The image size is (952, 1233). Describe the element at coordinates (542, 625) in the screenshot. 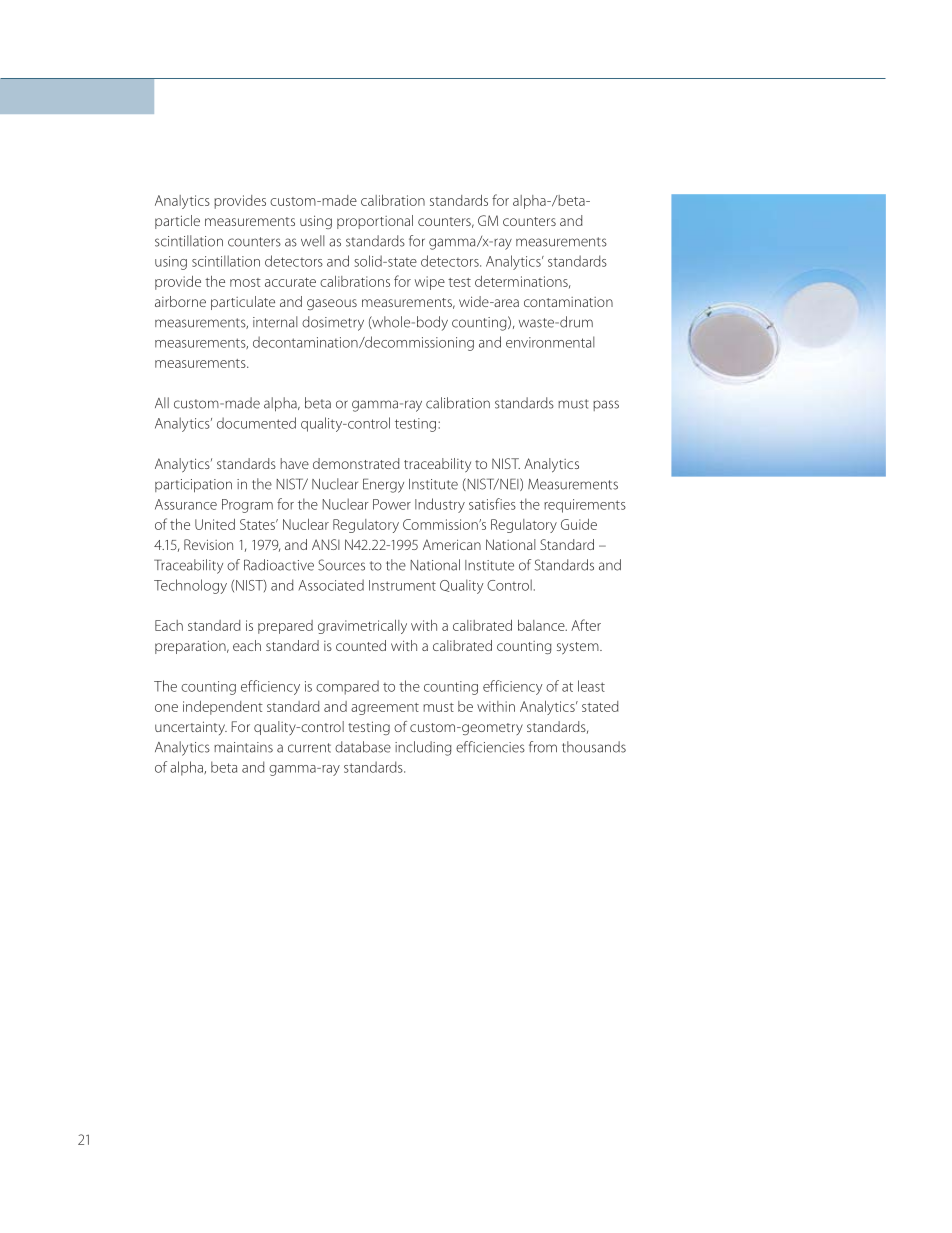

I see `balance` at that location.
